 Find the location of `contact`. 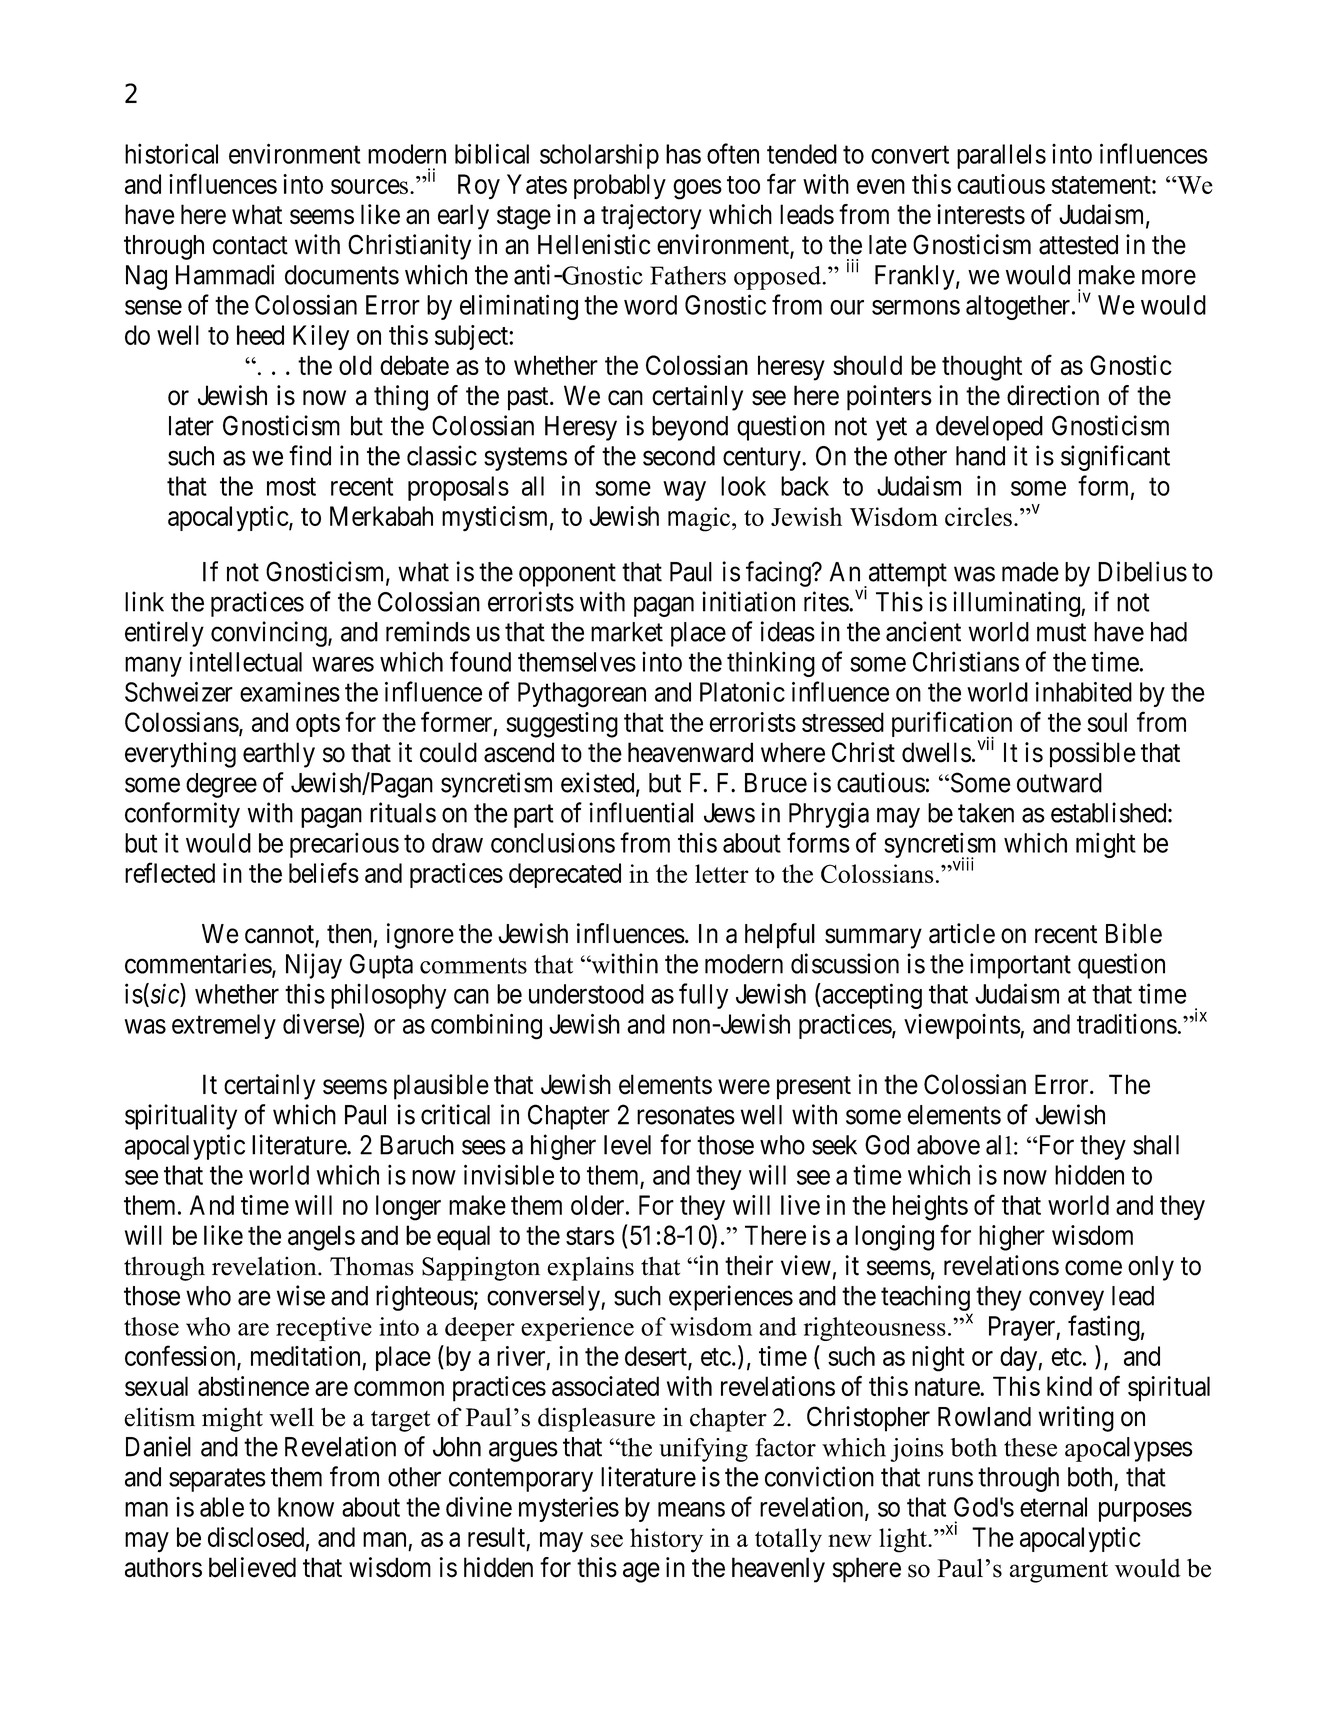

contact is located at coordinates (250, 245).
